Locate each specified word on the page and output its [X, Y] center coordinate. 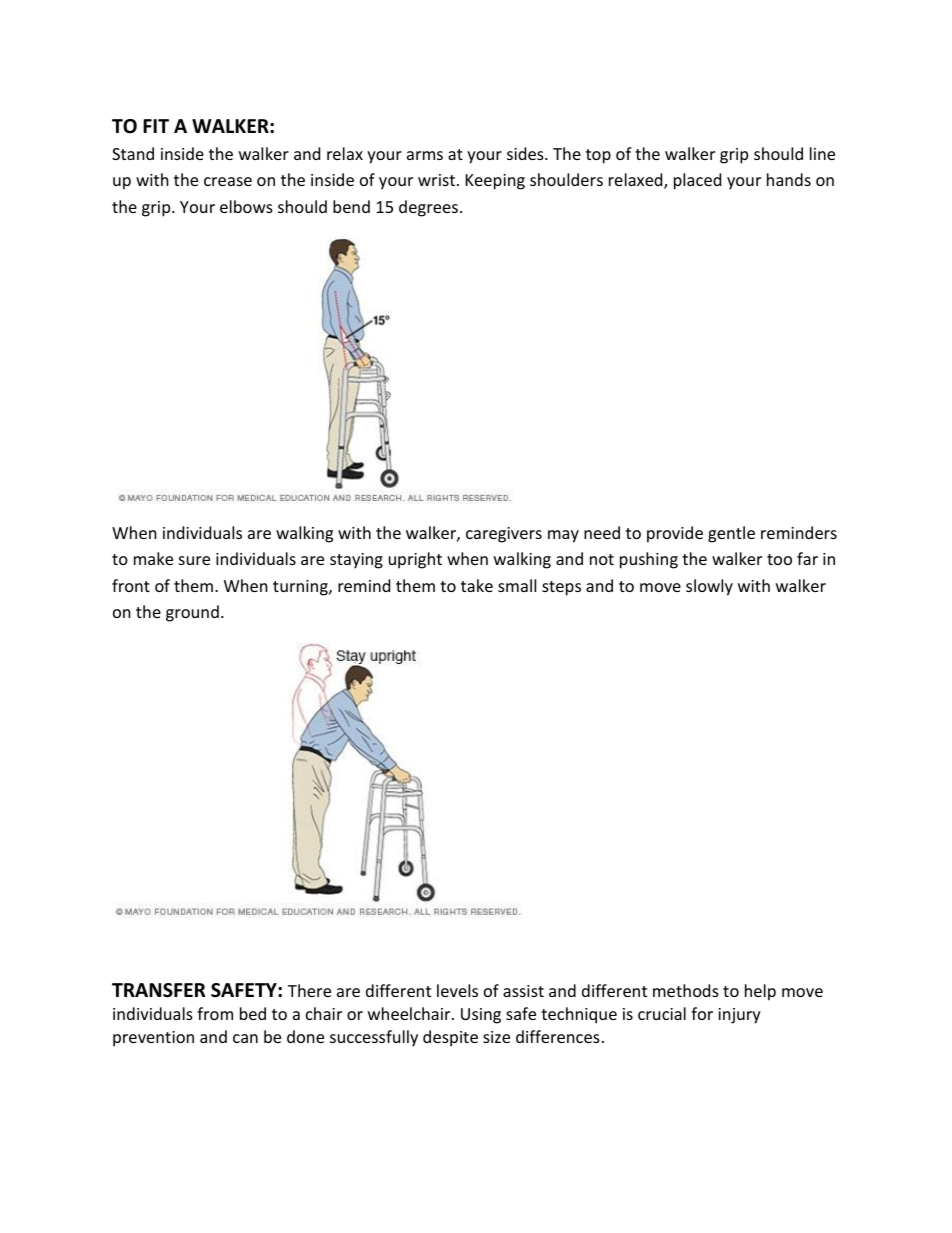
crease [228, 181]
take [477, 585]
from [215, 1013]
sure [194, 560]
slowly [709, 587]
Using [481, 1016]
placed [697, 181]
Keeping [495, 182]
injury [739, 1016]
